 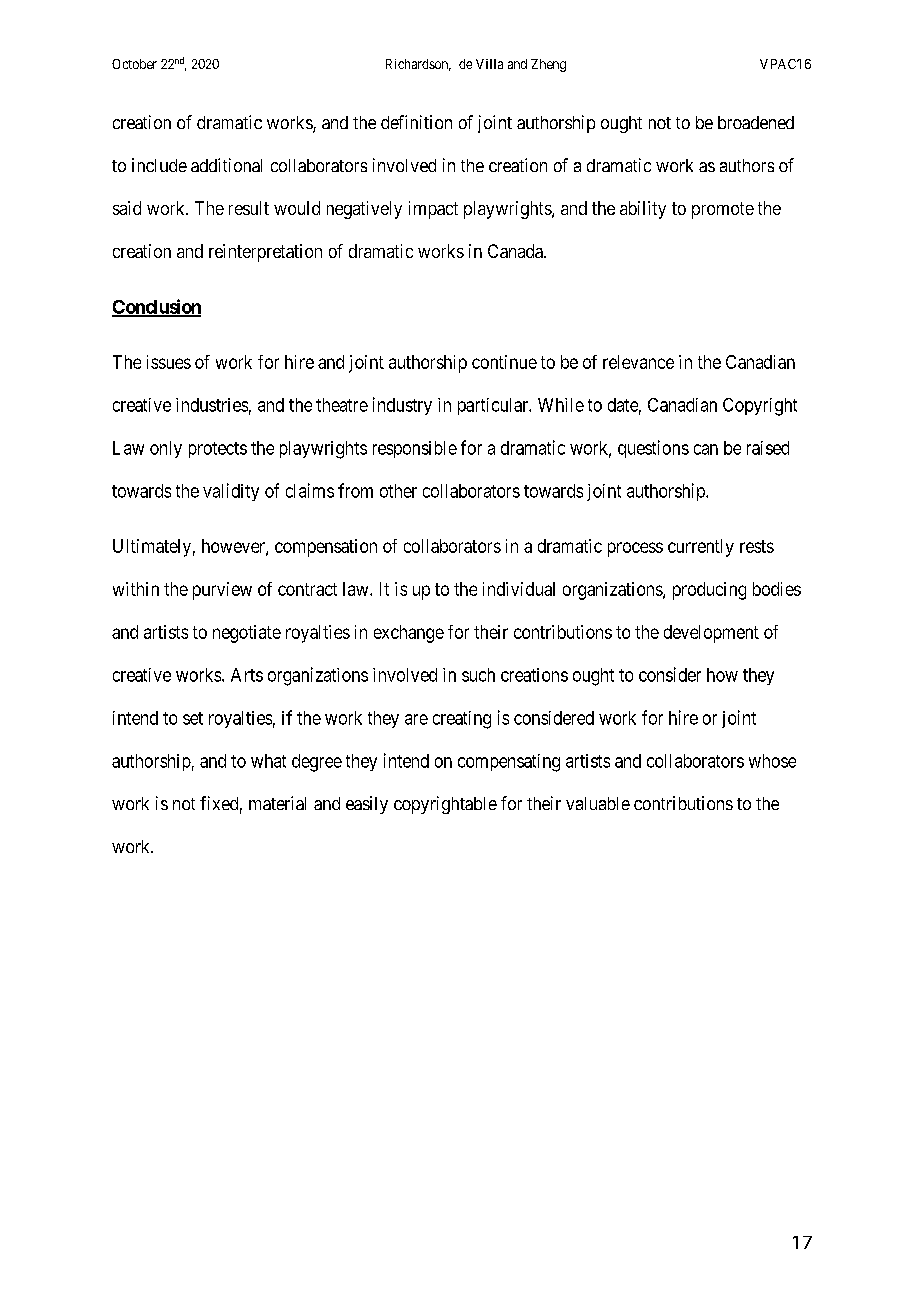 I want to click on Villa, so click(x=489, y=64).
